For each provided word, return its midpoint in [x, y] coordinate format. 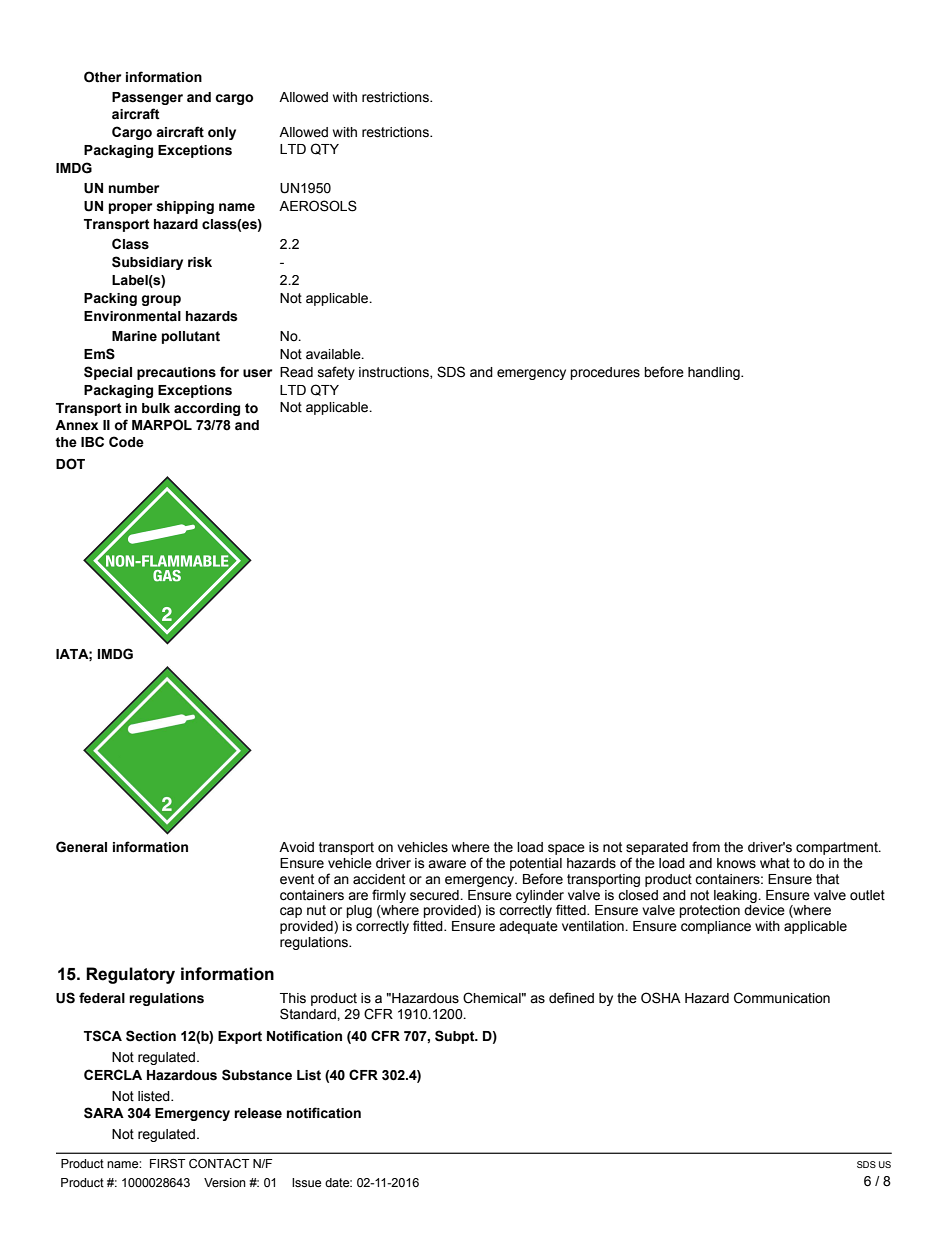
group [161, 300]
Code [126, 442]
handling [715, 373]
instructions [395, 373]
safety [336, 373]
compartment [838, 848]
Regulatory [130, 975]
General [81, 847]
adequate [528, 927]
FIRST [167, 1164]
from [706, 847]
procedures [605, 373]
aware [447, 864]
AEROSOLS [318, 206]
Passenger [147, 98]
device [764, 910]
